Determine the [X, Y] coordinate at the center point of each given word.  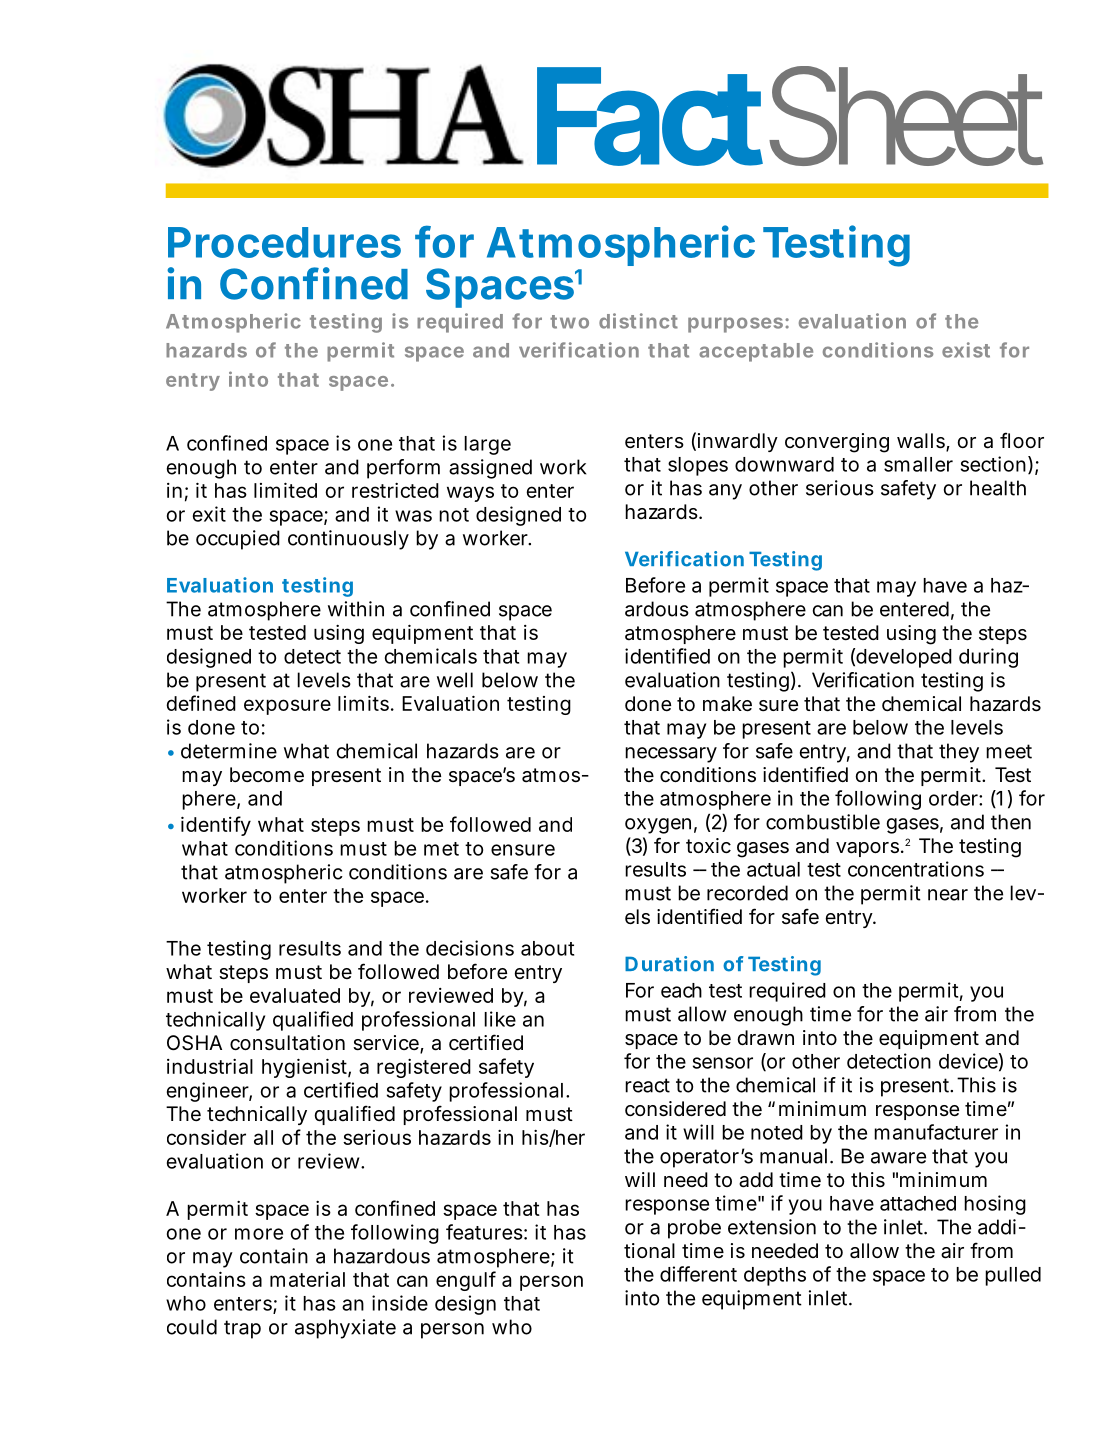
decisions [470, 948]
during [988, 658]
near [948, 895]
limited [285, 490]
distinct [638, 321]
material [307, 1279]
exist [966, 350]
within [356, 609]
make [727, 704]
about [547, 948]
